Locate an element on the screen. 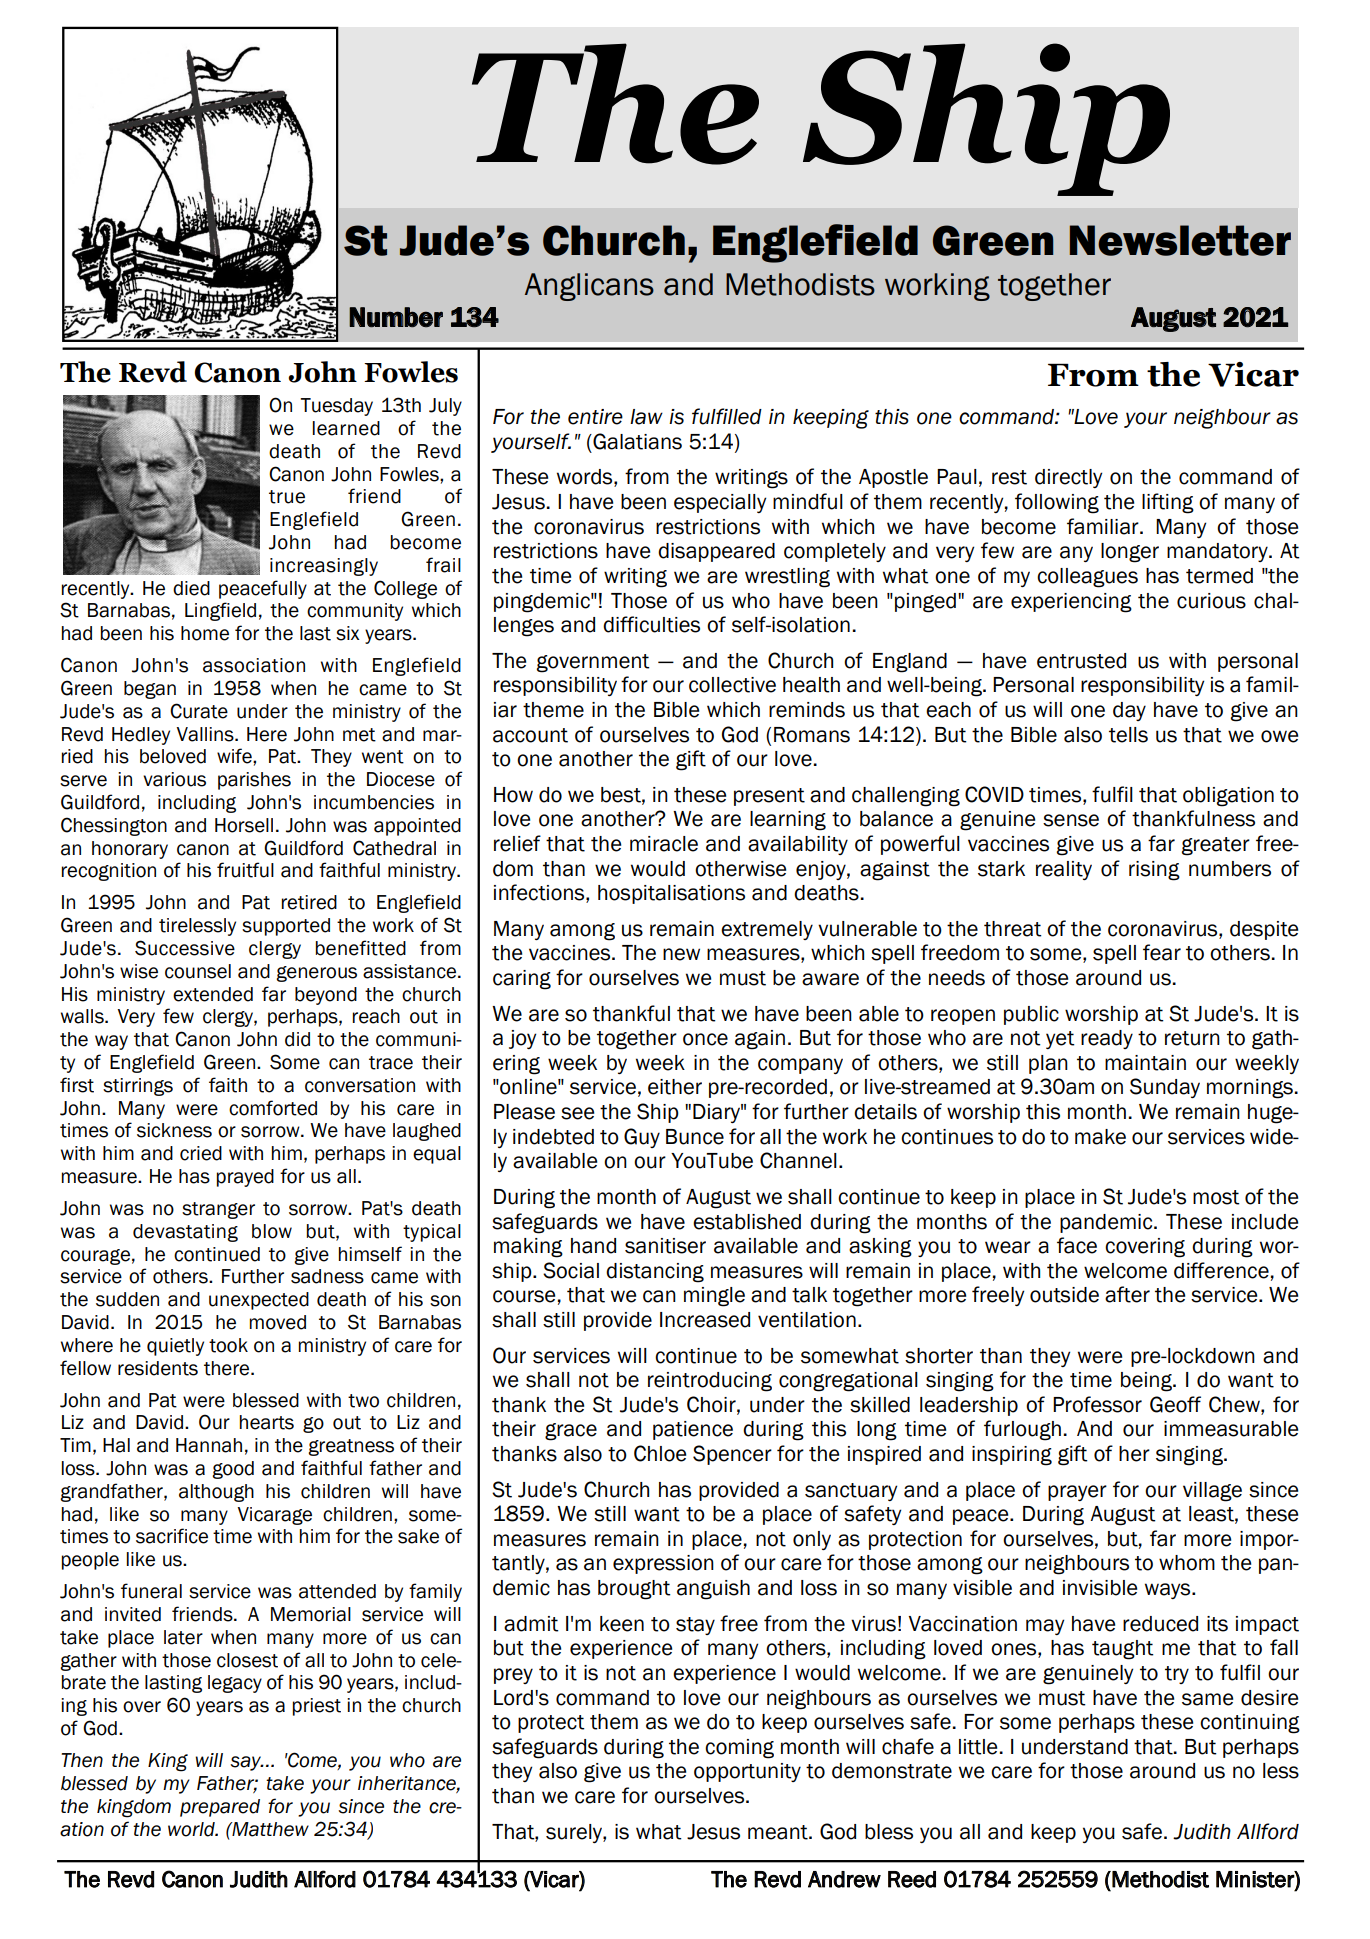 The image size is (1370, 1939). parishes is located at coordinates (254, 781).
